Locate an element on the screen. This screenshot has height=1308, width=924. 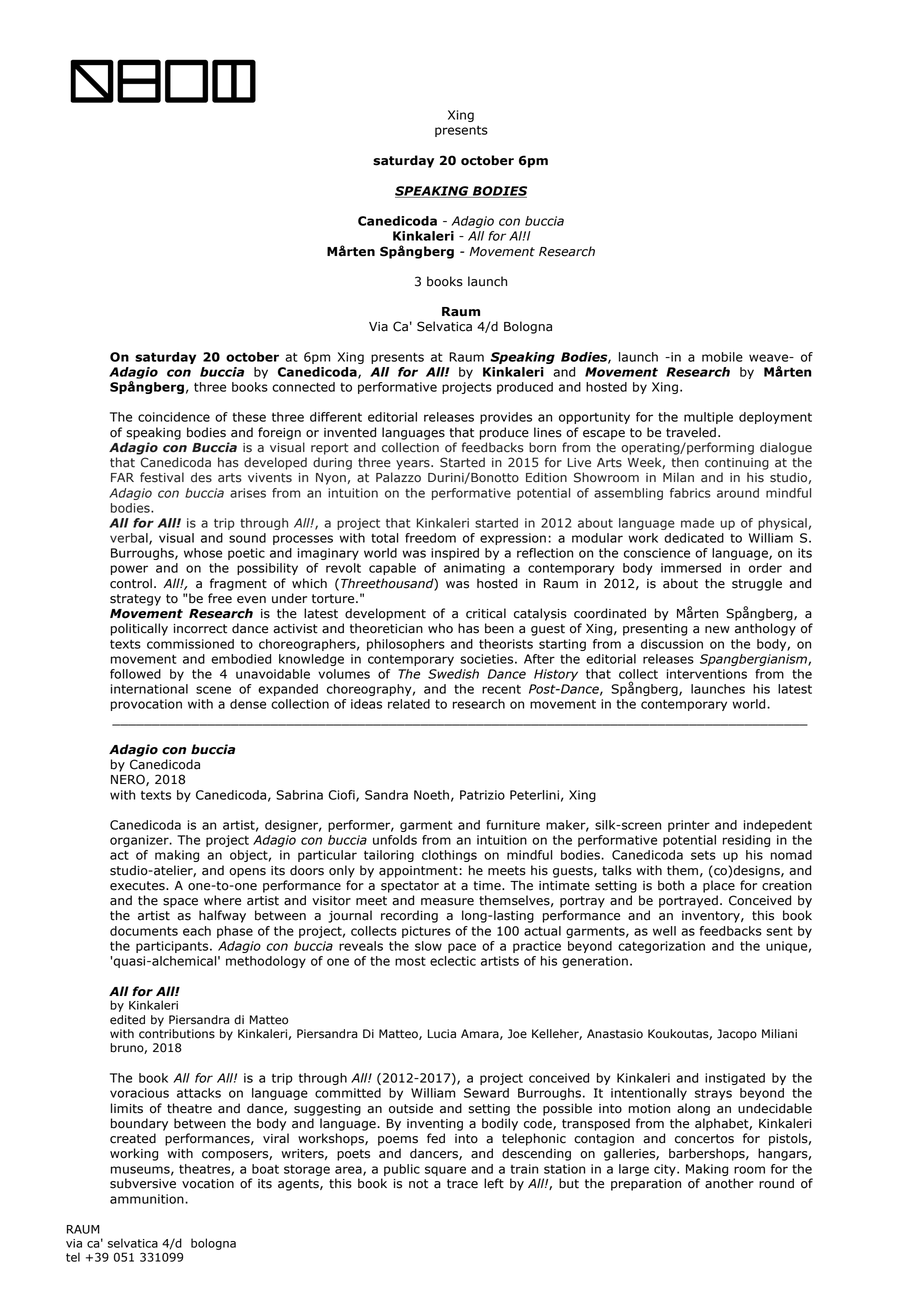
another is located at coordinates (729, 1183).
